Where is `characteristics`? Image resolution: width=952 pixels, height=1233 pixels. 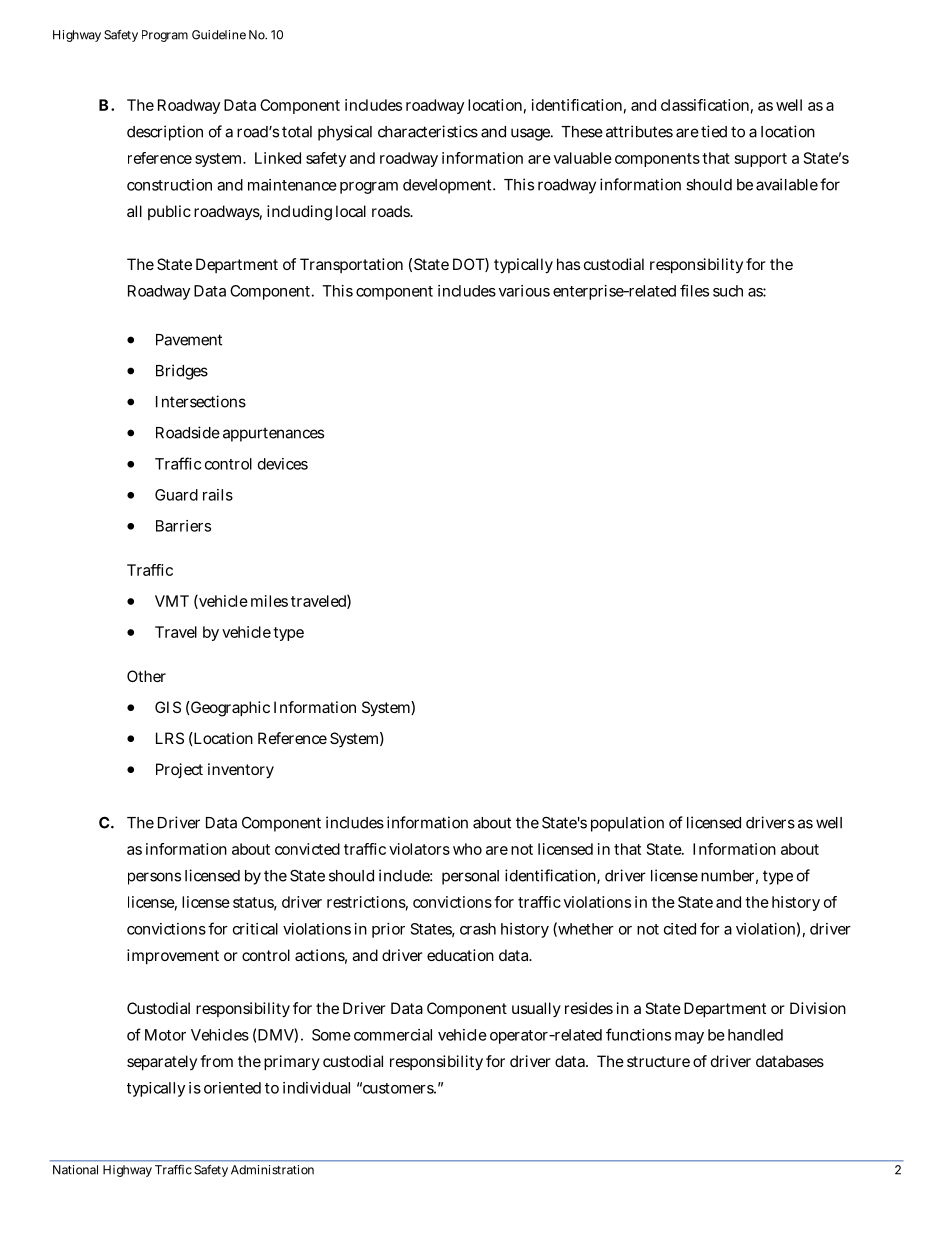
characteristics is located at coordinates (428, 131).
